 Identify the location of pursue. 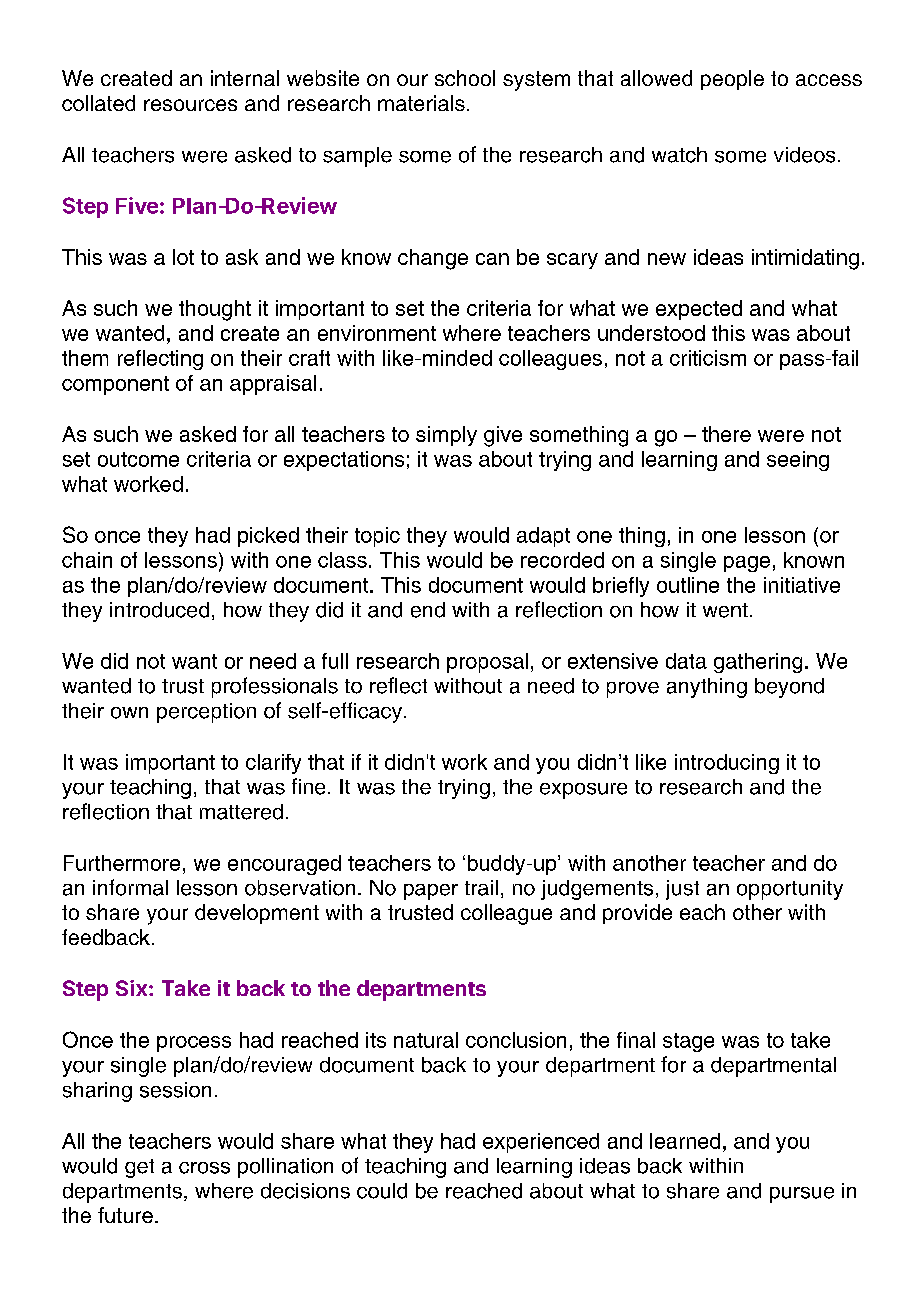
(802, 1195).
